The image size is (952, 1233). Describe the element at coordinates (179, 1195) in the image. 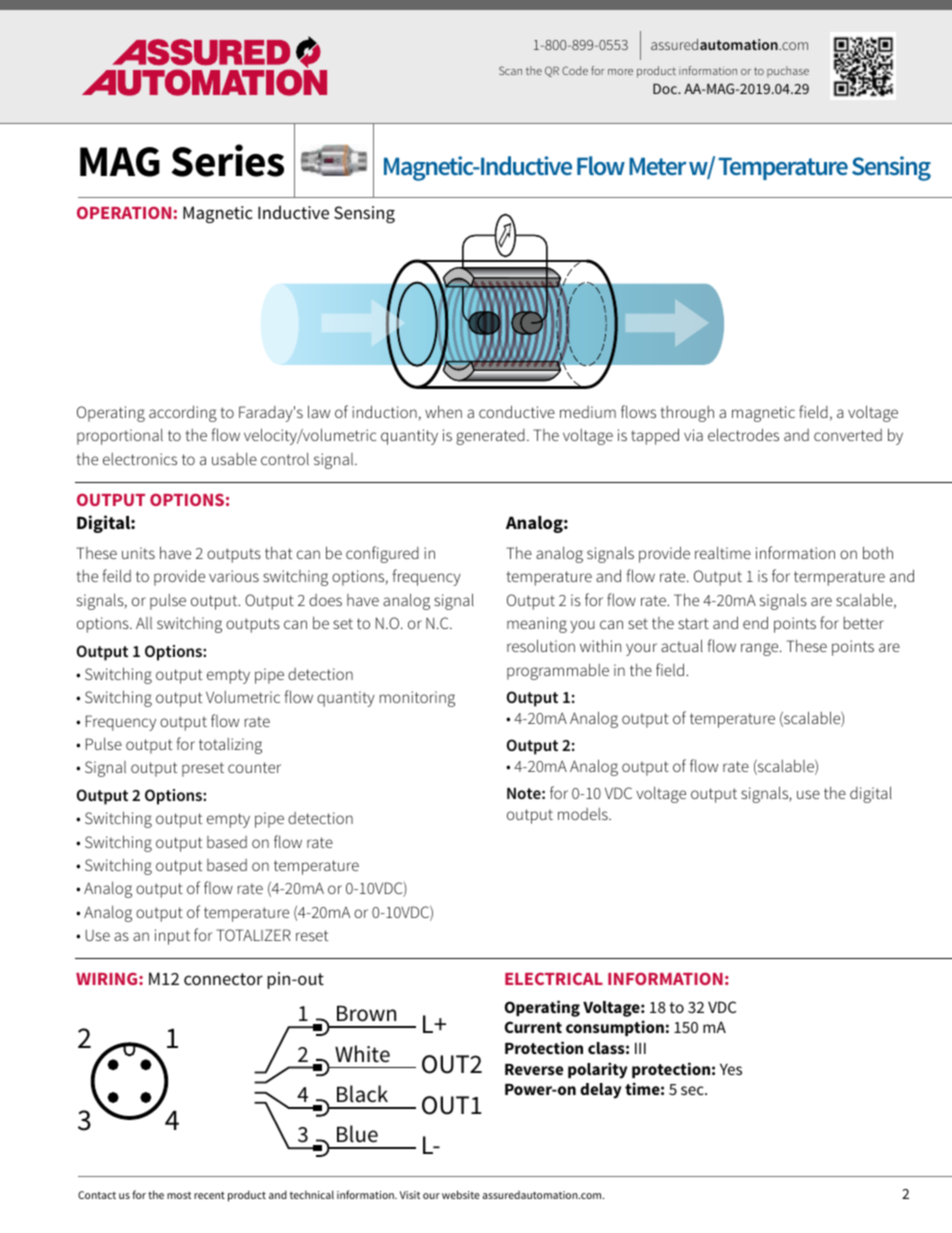

I see `most` at that location.
